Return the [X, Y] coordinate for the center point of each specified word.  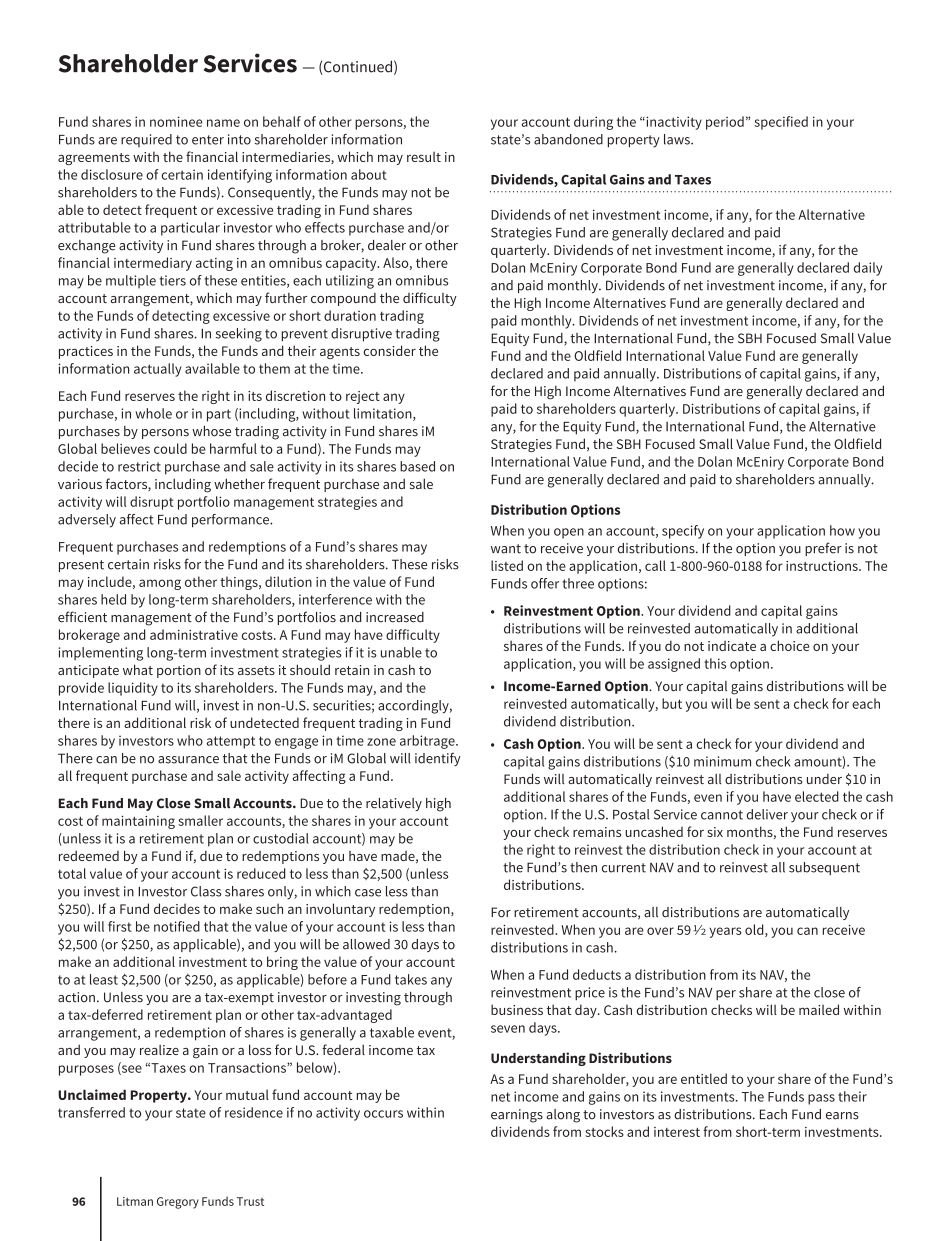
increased [395, 617]
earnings [517, 1116]
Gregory [178, 1203]
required [146, 140]
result [424, 157]
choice [789, 645]
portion [179, 671]
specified [781, 123]
